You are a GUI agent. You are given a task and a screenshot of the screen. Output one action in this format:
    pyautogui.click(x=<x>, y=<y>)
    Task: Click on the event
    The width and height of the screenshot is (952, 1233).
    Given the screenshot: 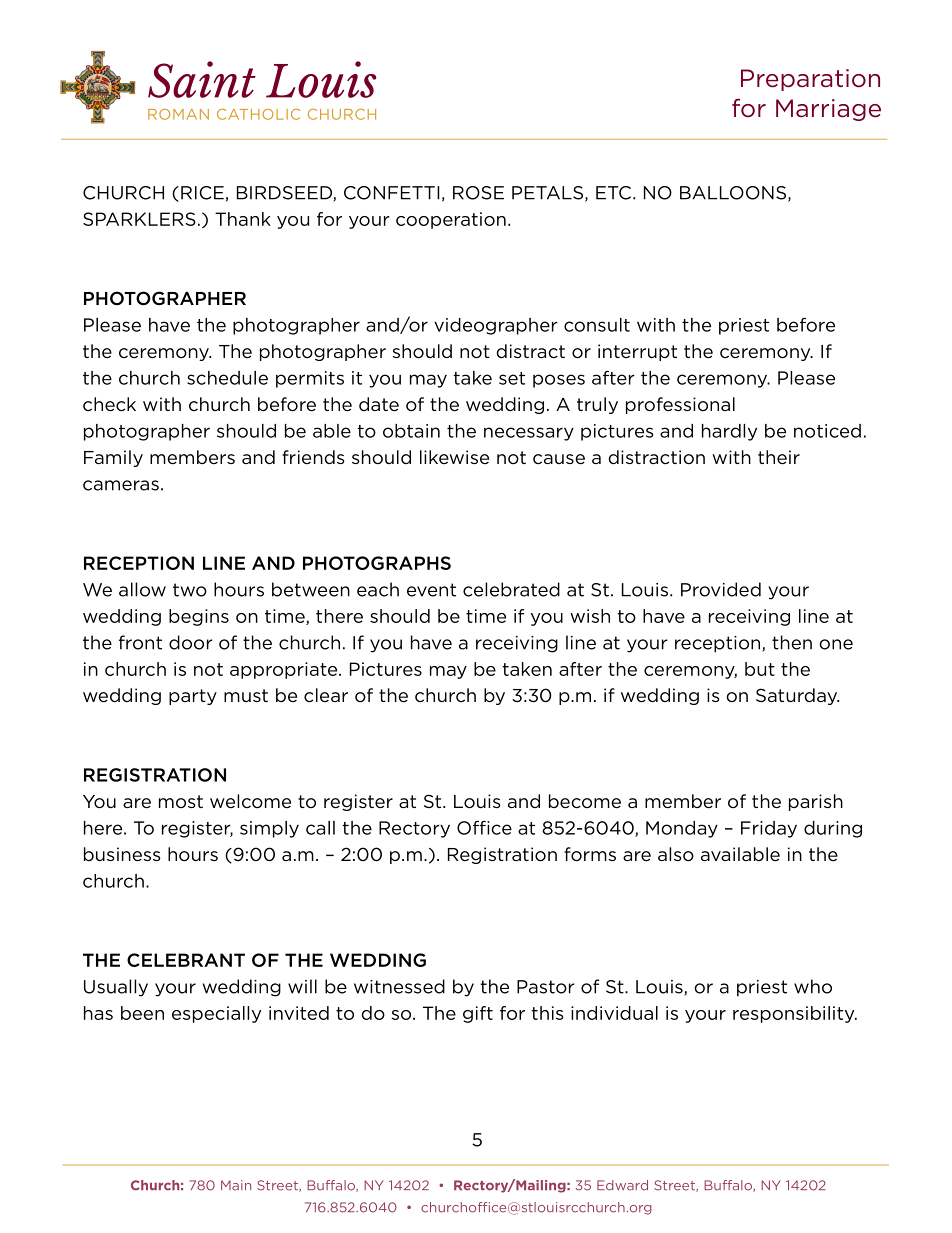 What is the action you would take?
    pyautogui.click(x=431, y=590)
